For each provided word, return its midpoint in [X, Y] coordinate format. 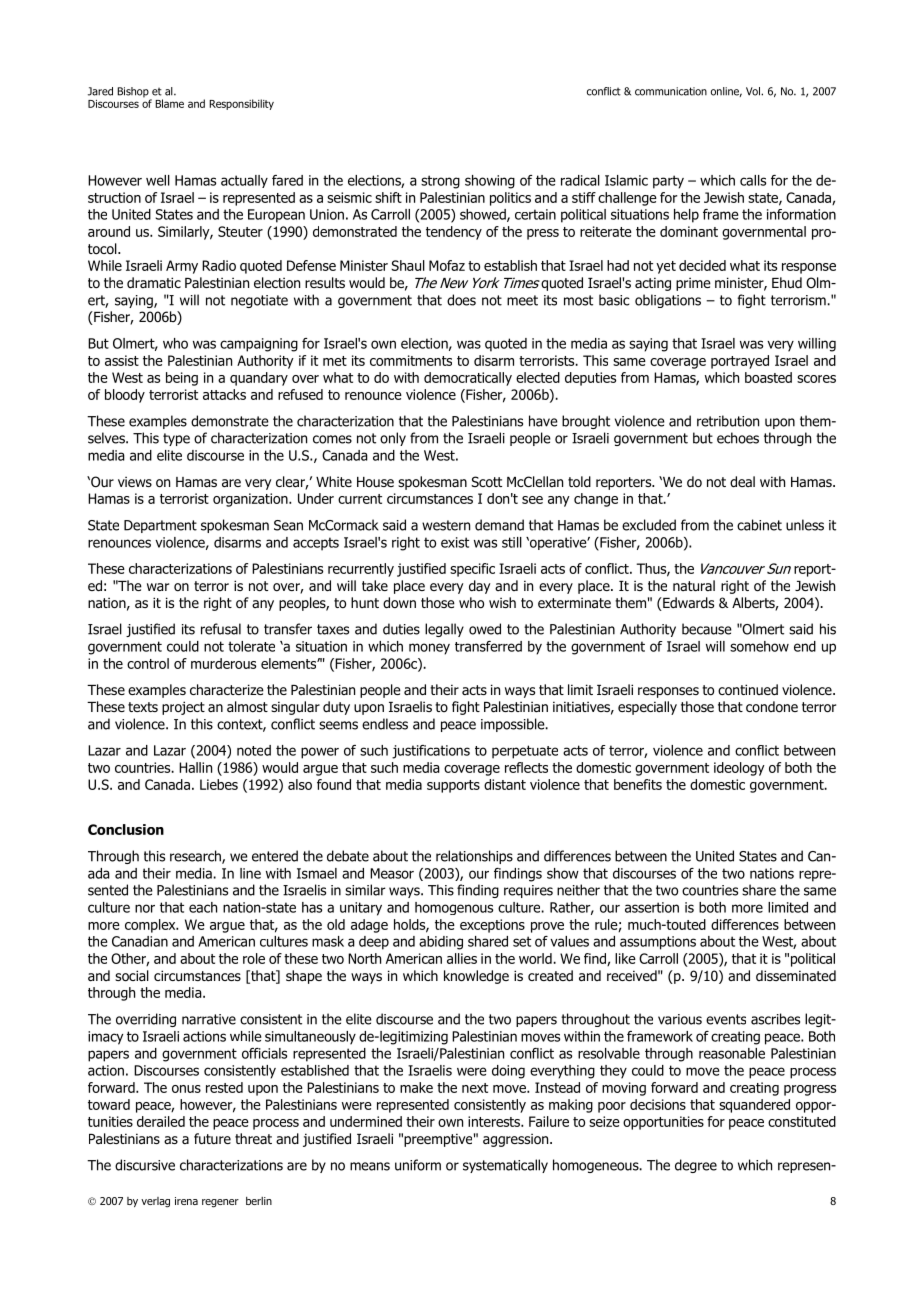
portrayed [740, 362]
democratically [468, 379]
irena [186, 1201]
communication [671, 91]
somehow [759, 646]
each [203, 907]
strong [440, 182]
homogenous [454, 908]
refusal [221, 629]
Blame [169, 103]
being [182, 379]
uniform [418, 1165]
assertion [652, 907]
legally [444, 630]
